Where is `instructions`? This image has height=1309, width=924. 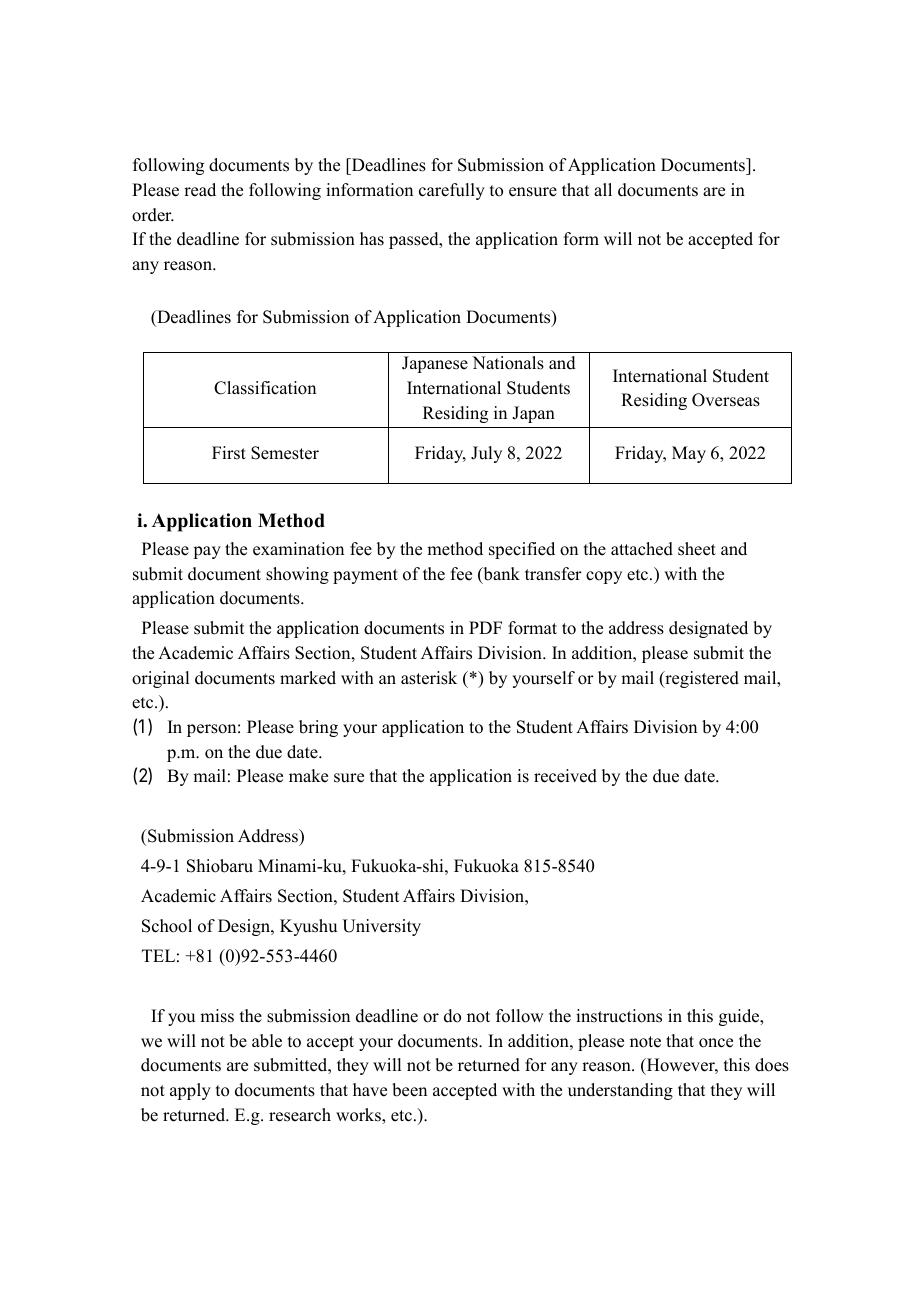 instructions is located at coordinates (619, 1016).
